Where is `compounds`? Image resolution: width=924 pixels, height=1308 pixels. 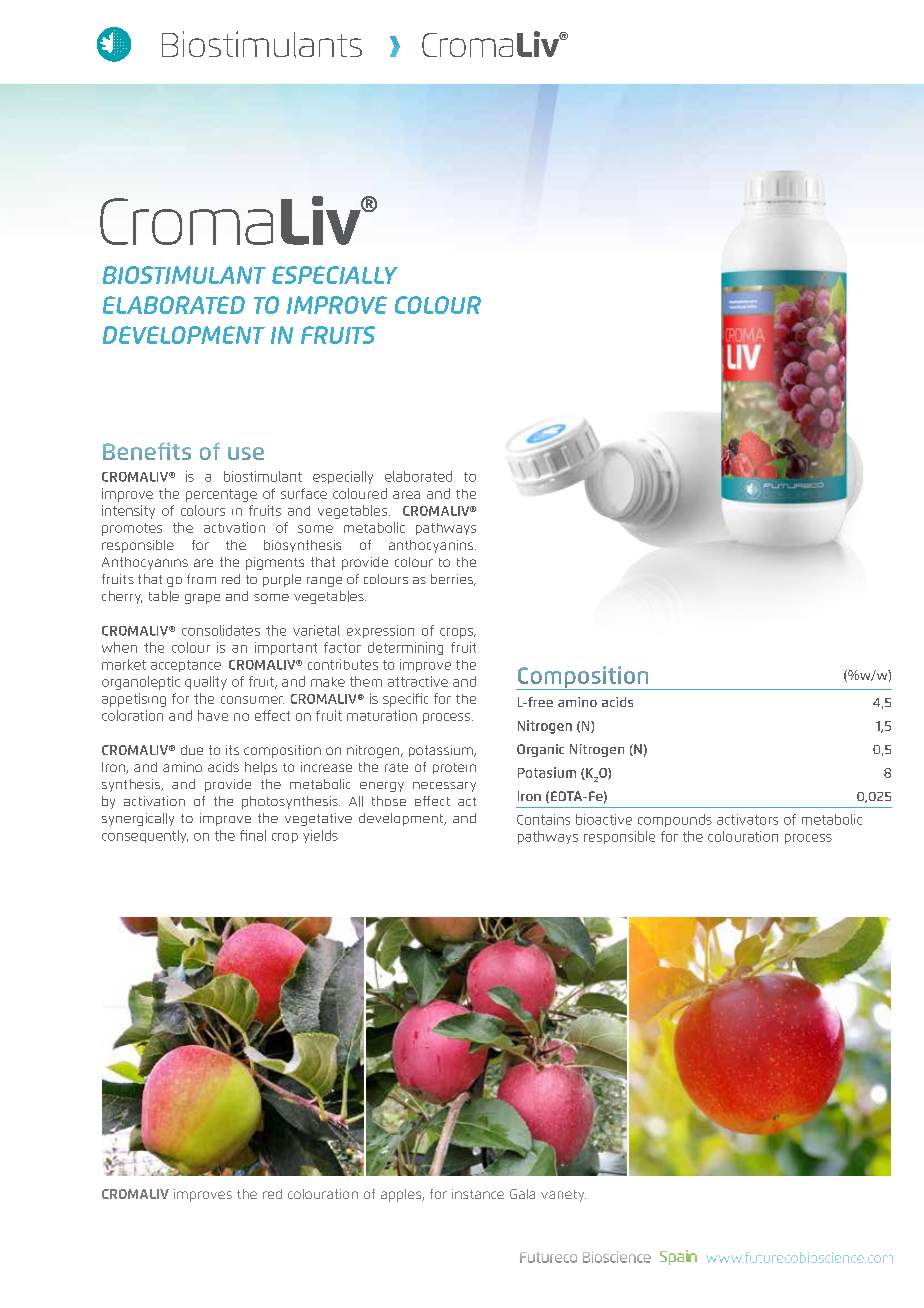
compounds is located at coordinates (675, 820).
